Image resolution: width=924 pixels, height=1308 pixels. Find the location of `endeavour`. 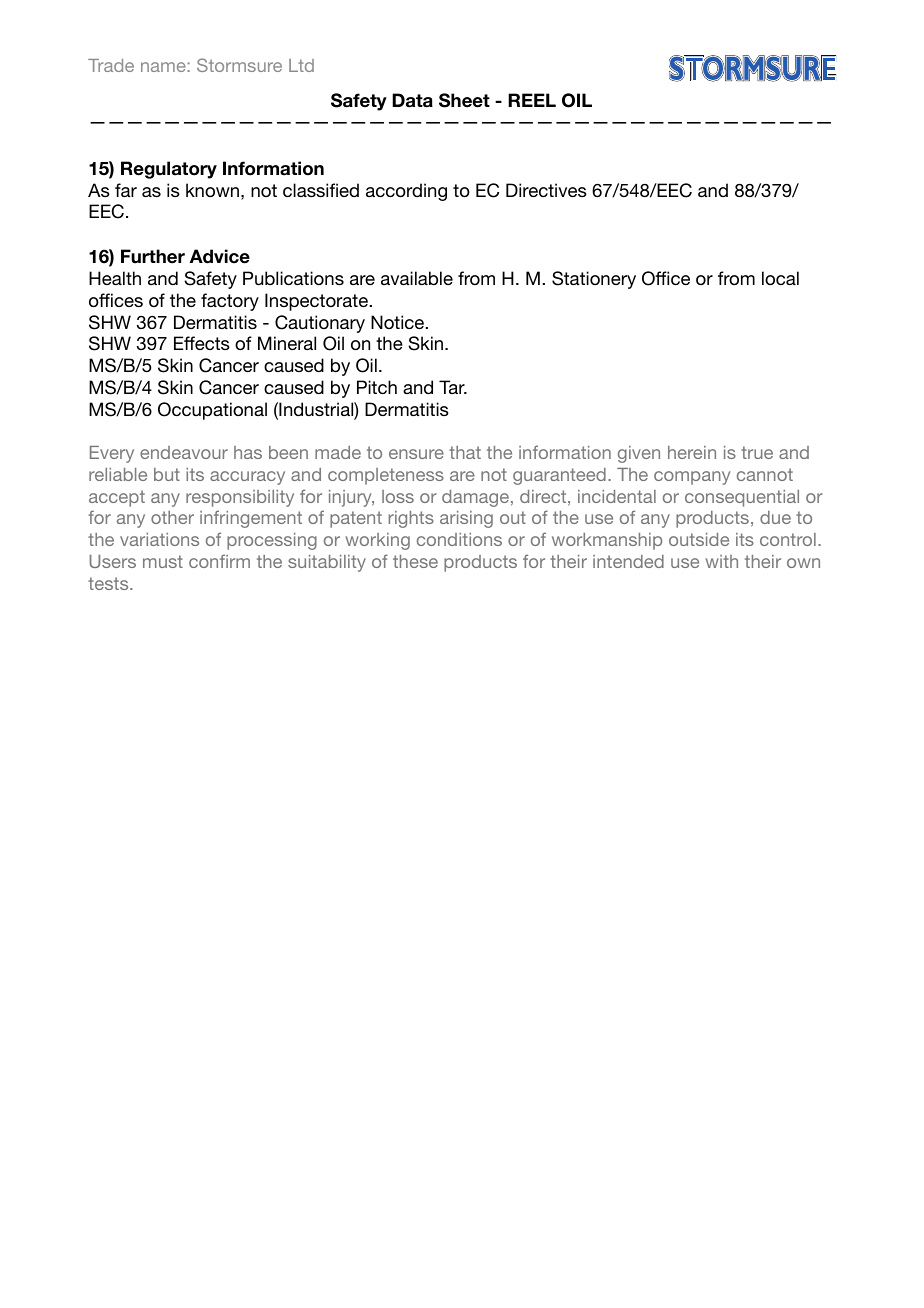

endeavour is located at coordinates (184, 452).
